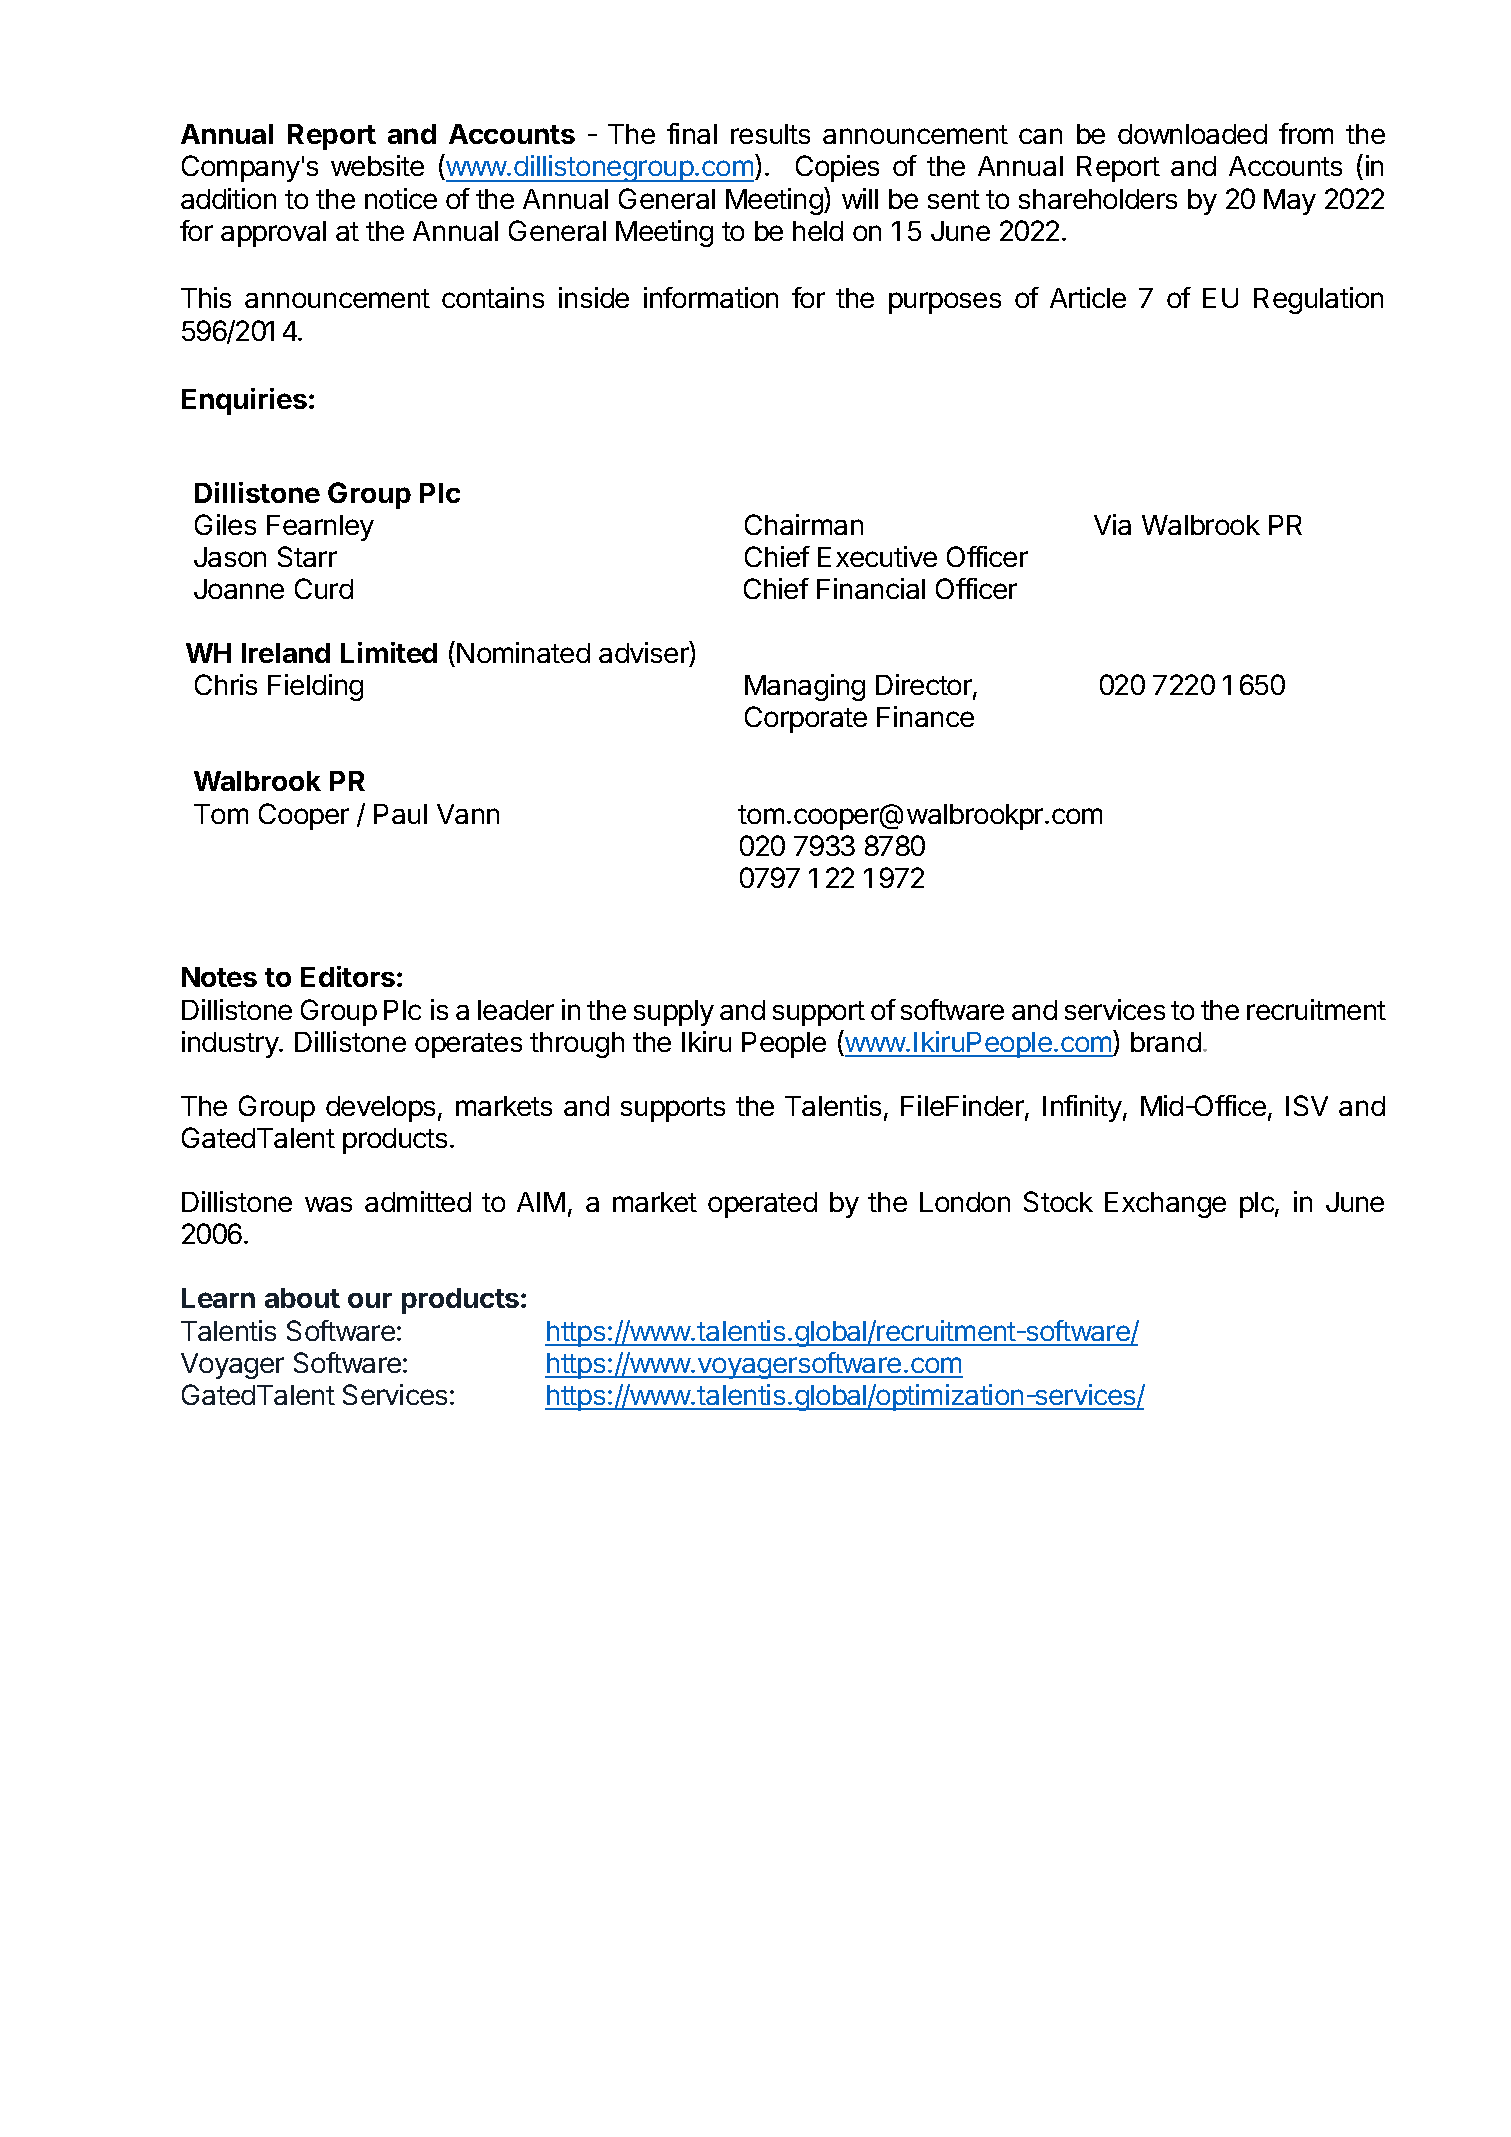  I want to click on Corporate, so click(806, 719).
